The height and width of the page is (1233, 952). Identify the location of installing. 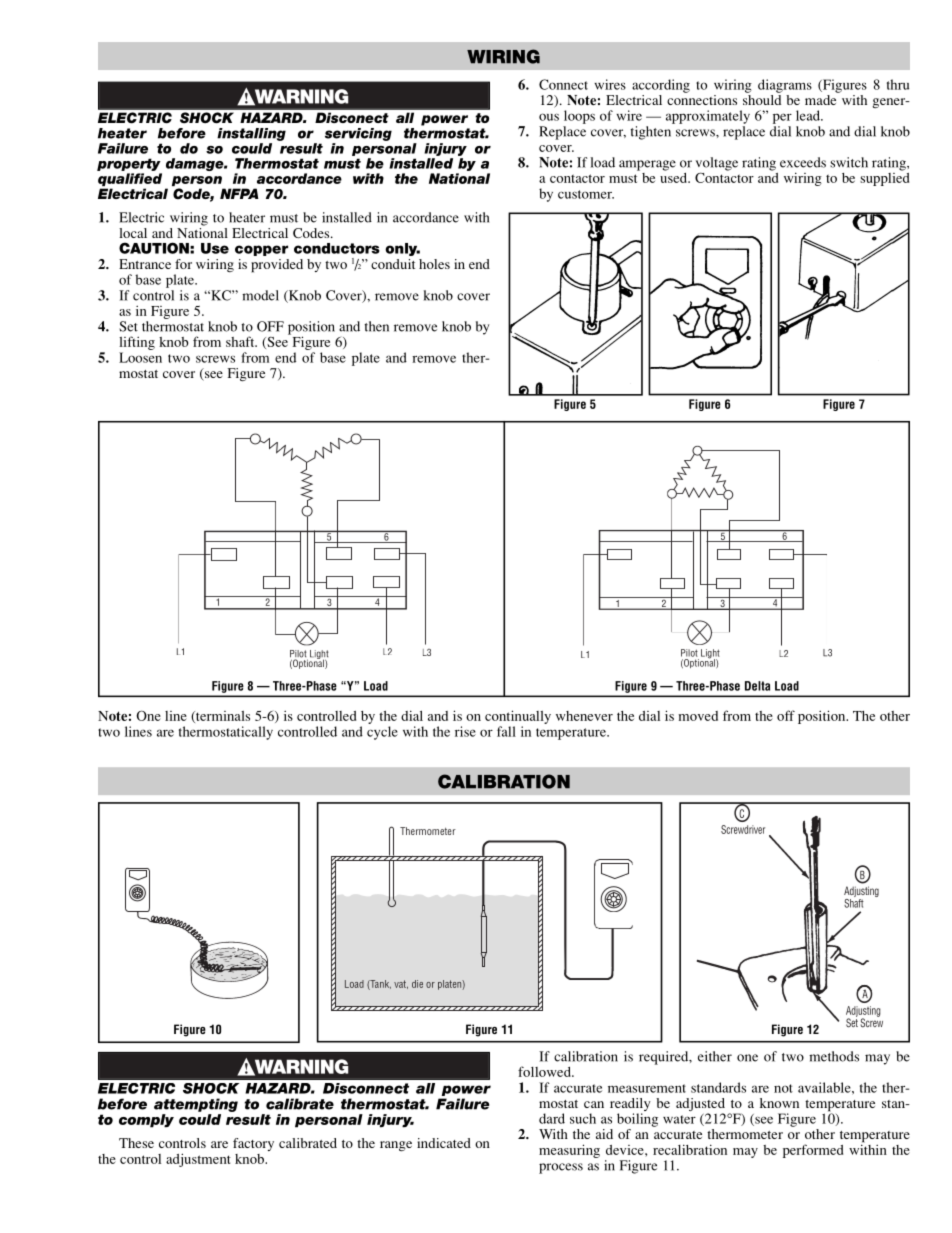
(251, 134).
